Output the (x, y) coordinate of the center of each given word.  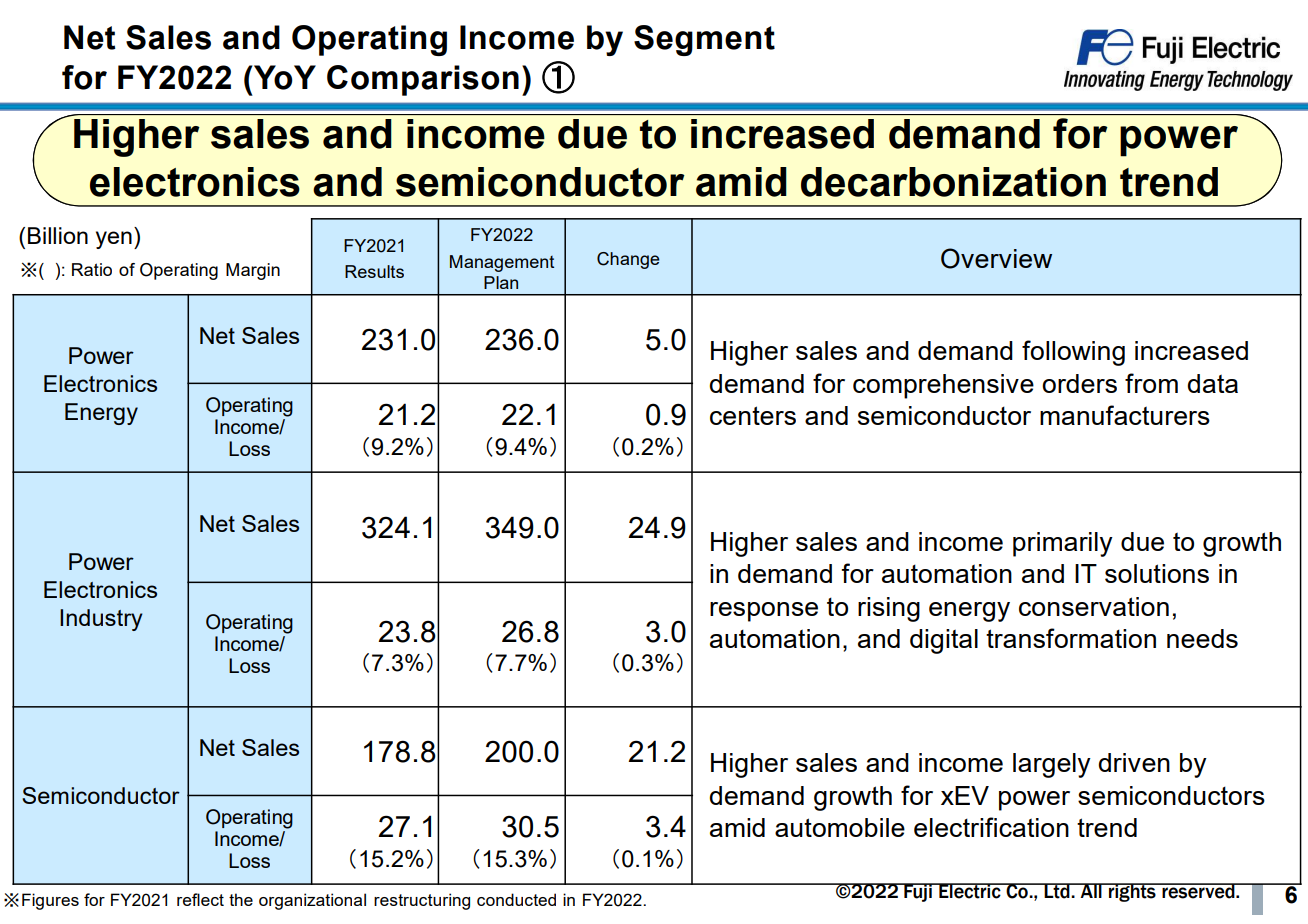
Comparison (423, 80)
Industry (101, 620)
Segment (704, 40)
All (1091, 890)
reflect (200, 899)
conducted (516, 899)
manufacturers (1125, 415)
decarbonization (953, 182)
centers (753, 415)
